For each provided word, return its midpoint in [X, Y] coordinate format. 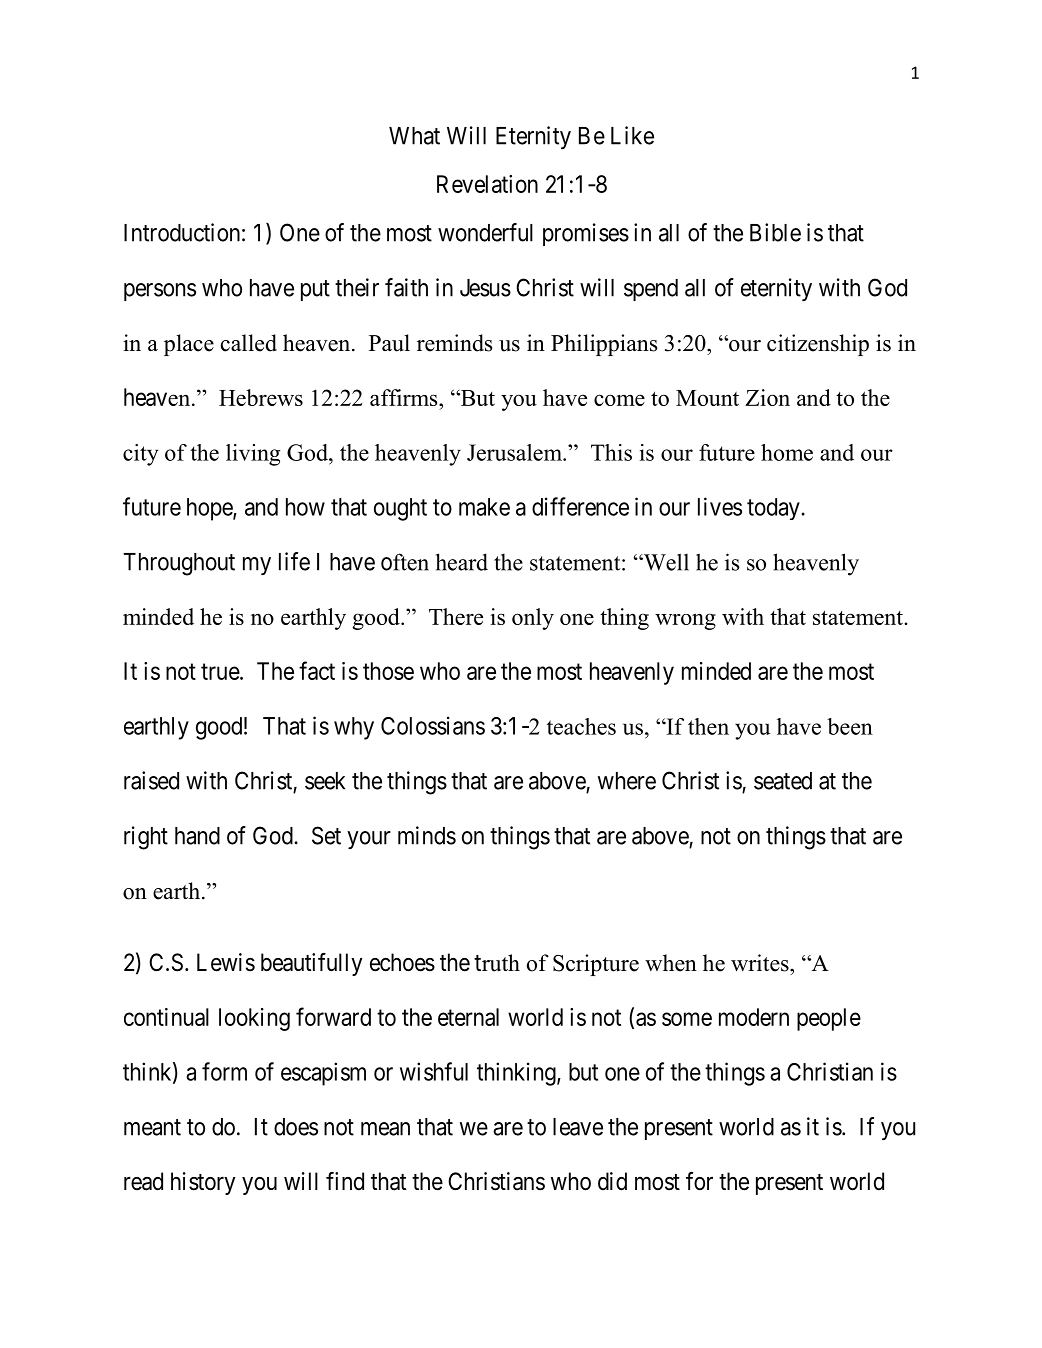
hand [197, 836]
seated [783, 781]
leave [578, 1127]
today [773, 509]
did [612, 1181]
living [253, 455]
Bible [775, 232]
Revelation [487, 184]
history [203, 1183]
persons [160, 292]
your [369, 840]
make [484, 507]
